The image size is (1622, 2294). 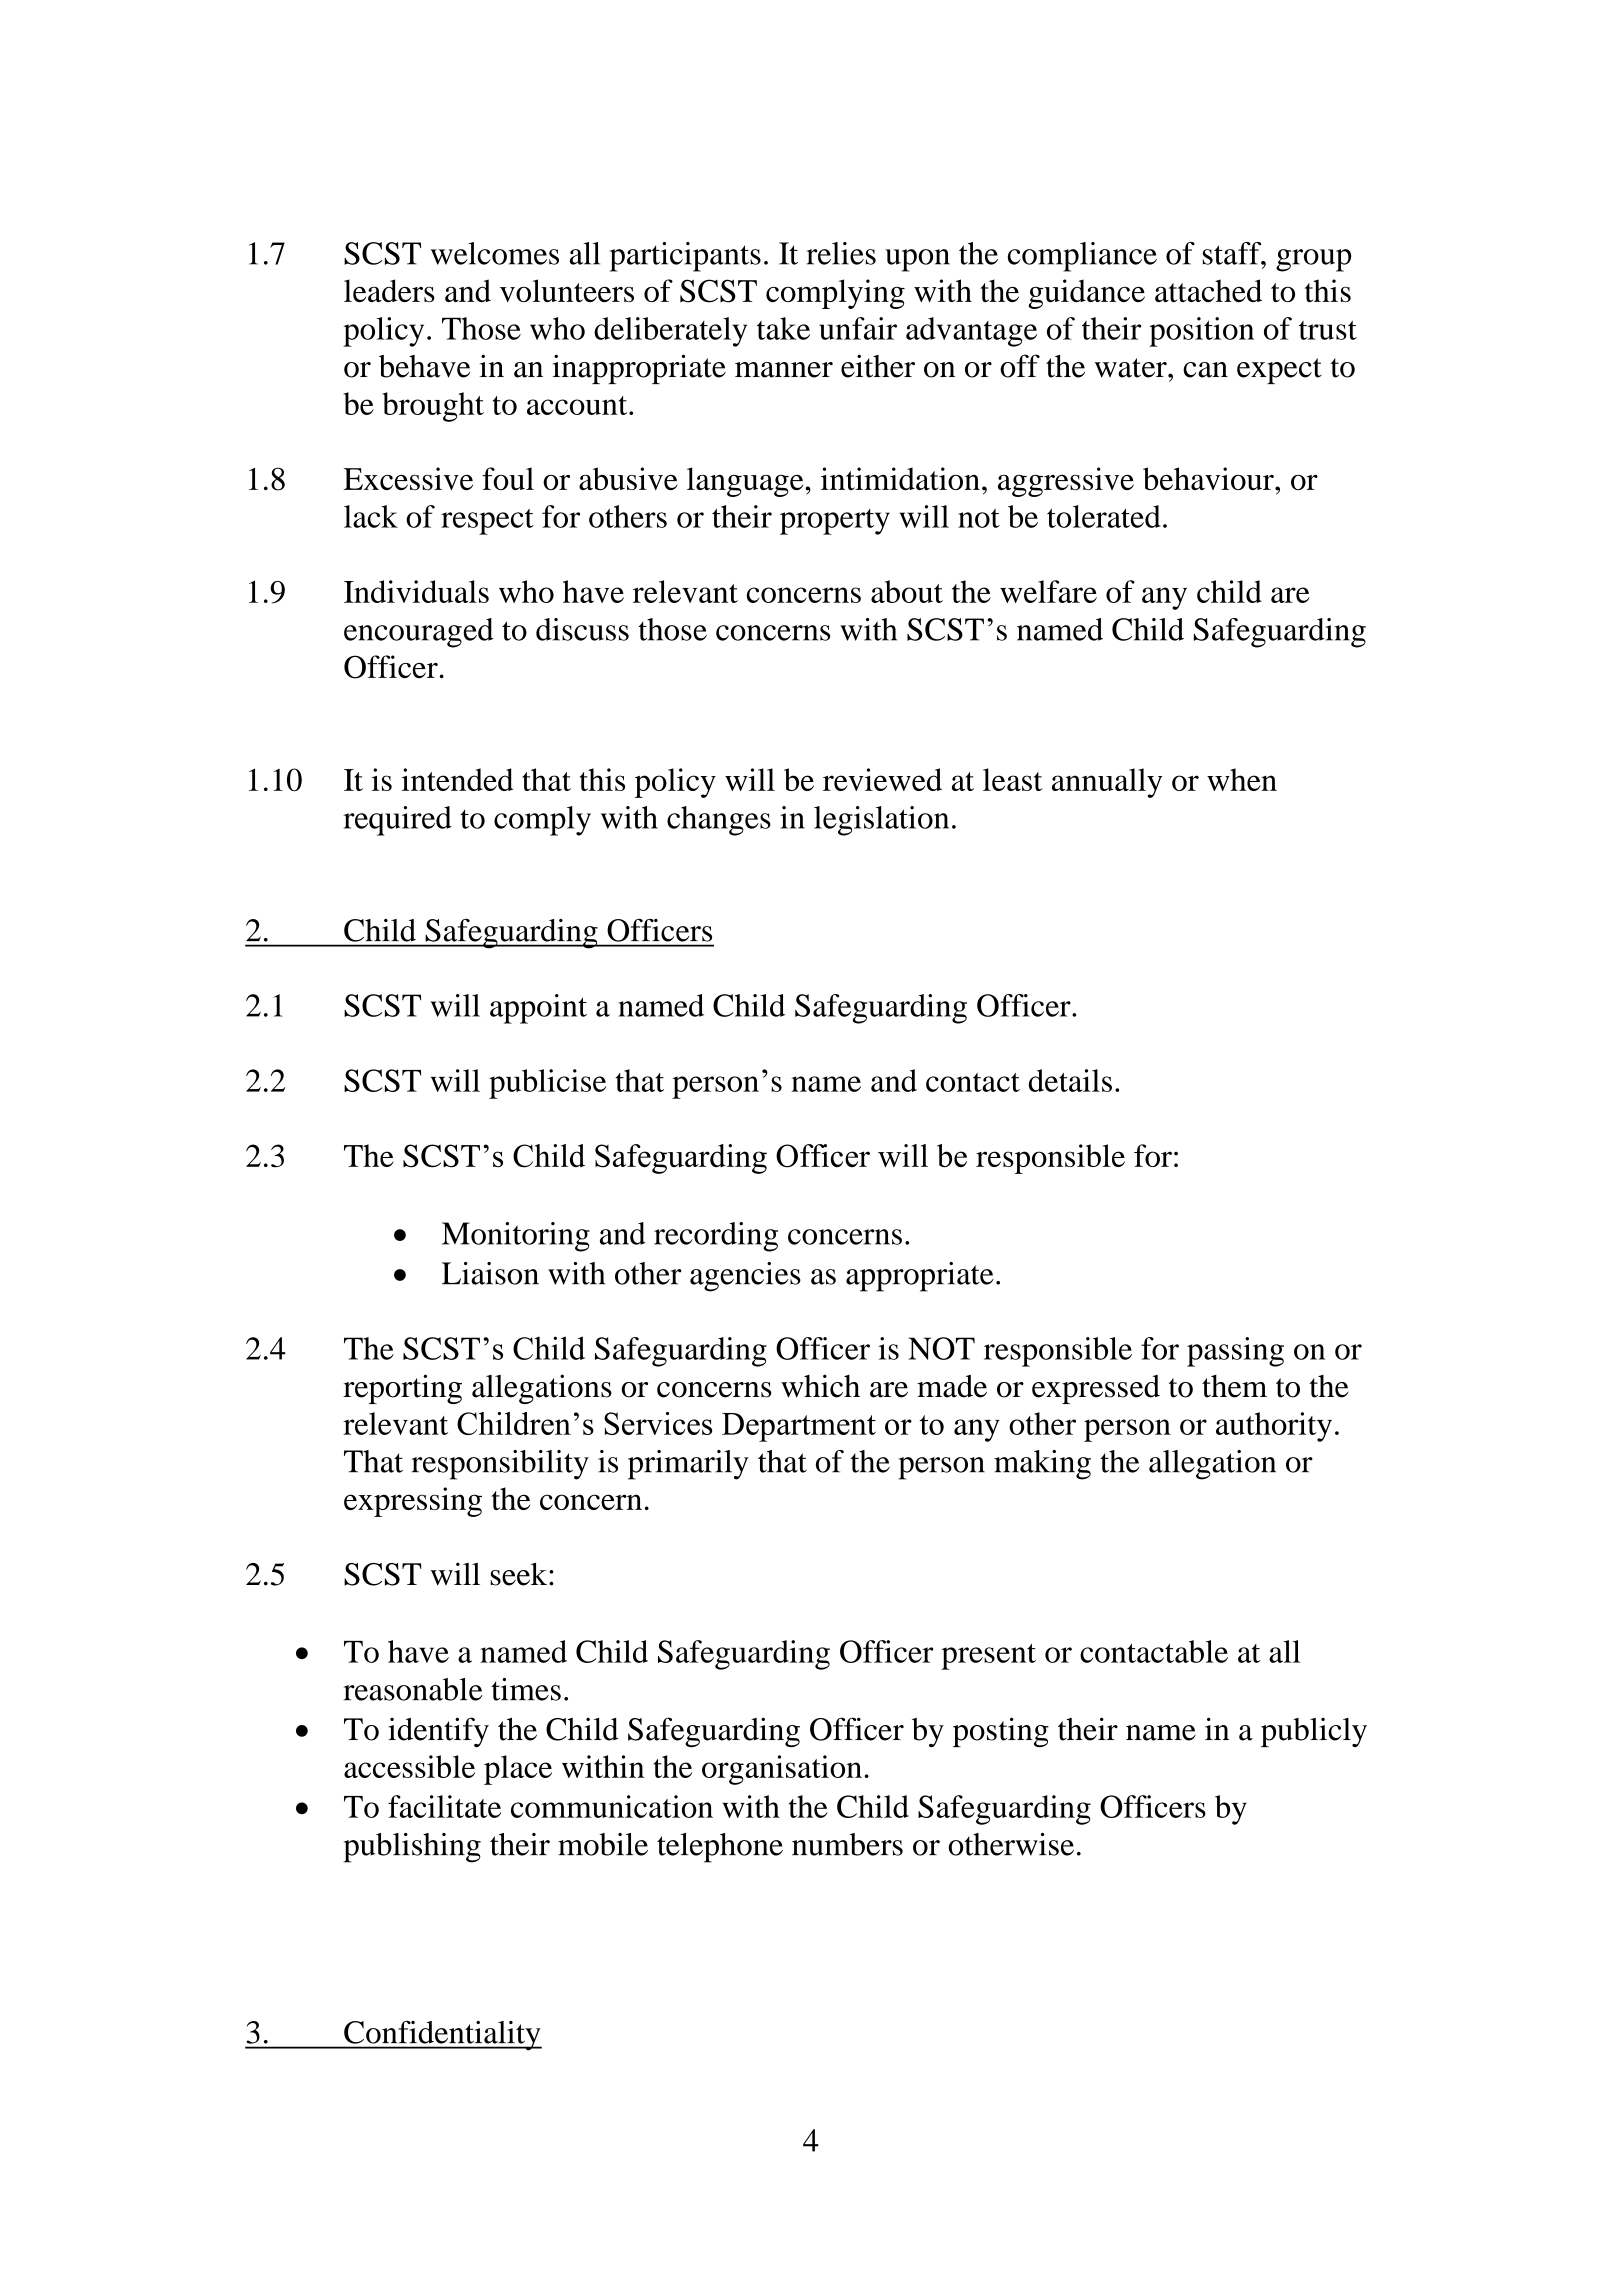 What do you see at coordinates (500, 1465) in the page?
I see `responsibility` at bounding box center [500, 1465].
